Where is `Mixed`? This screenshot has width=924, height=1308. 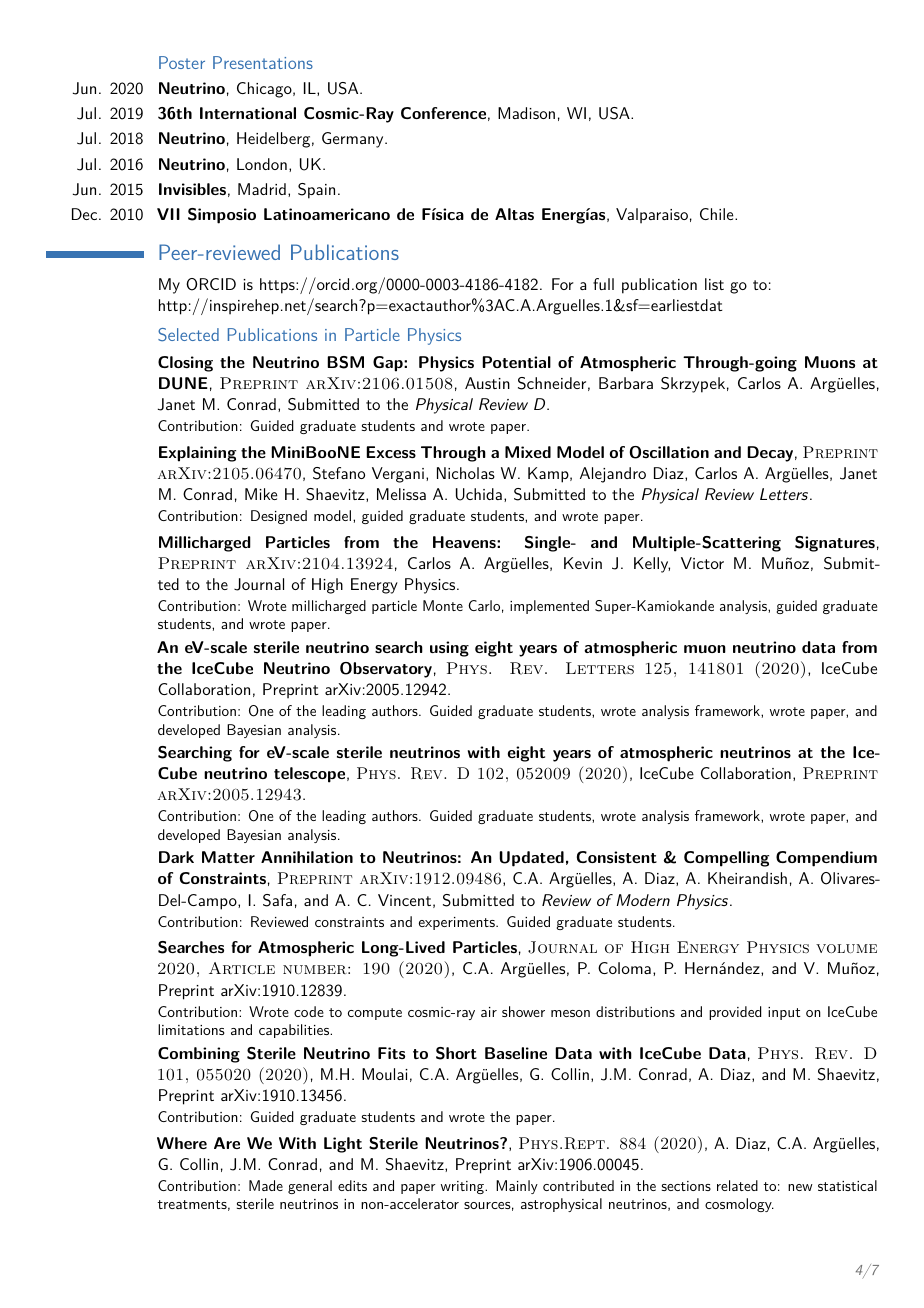 Mixed is located at coordinates (528, 452).
